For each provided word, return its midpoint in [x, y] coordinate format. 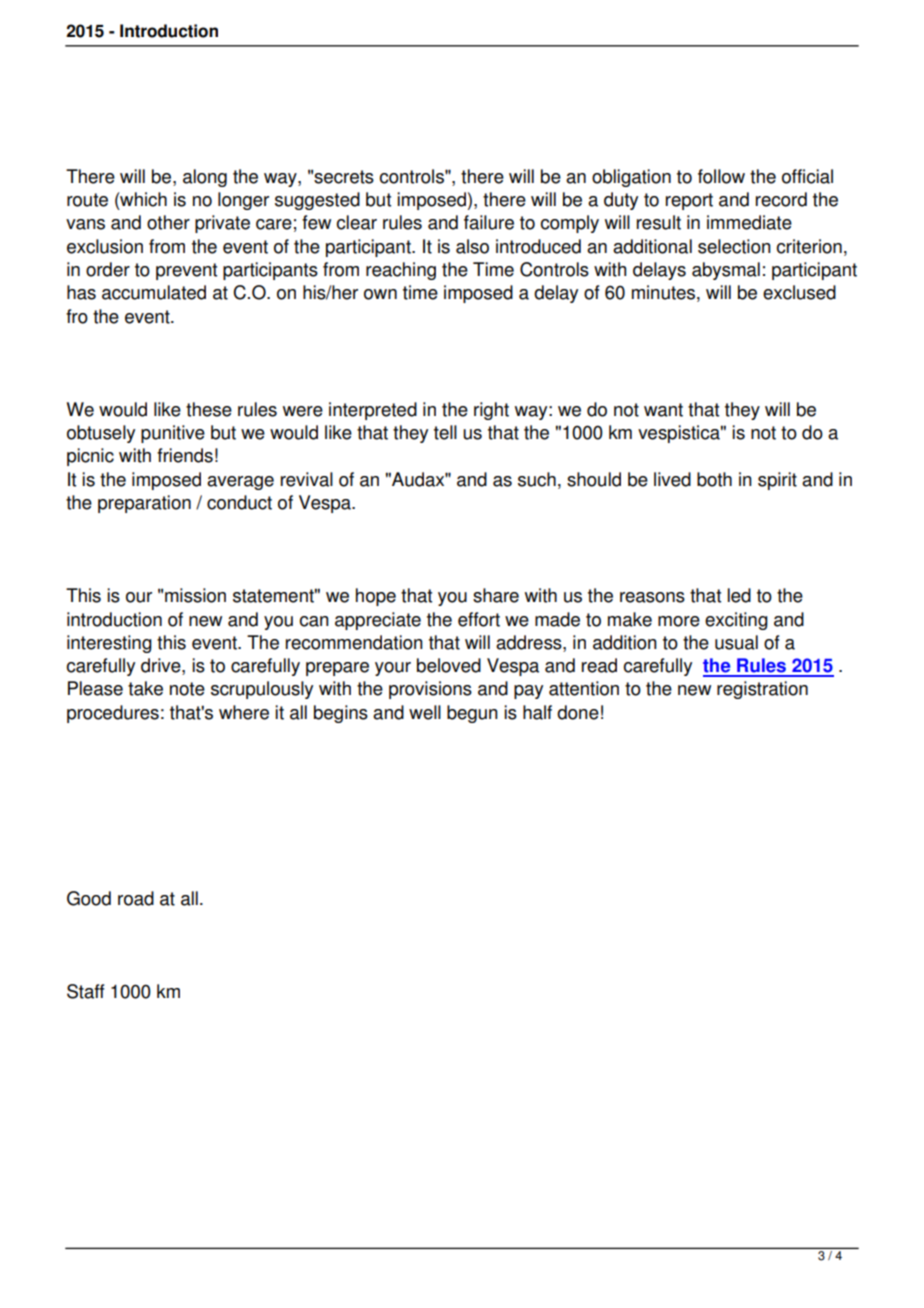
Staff [85, 991]
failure [489, 222]
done [578, 712]
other [168, 222]
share [496, 595]
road [136, 898]
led [739, 595]
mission [195, 595]
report [689, 201]
